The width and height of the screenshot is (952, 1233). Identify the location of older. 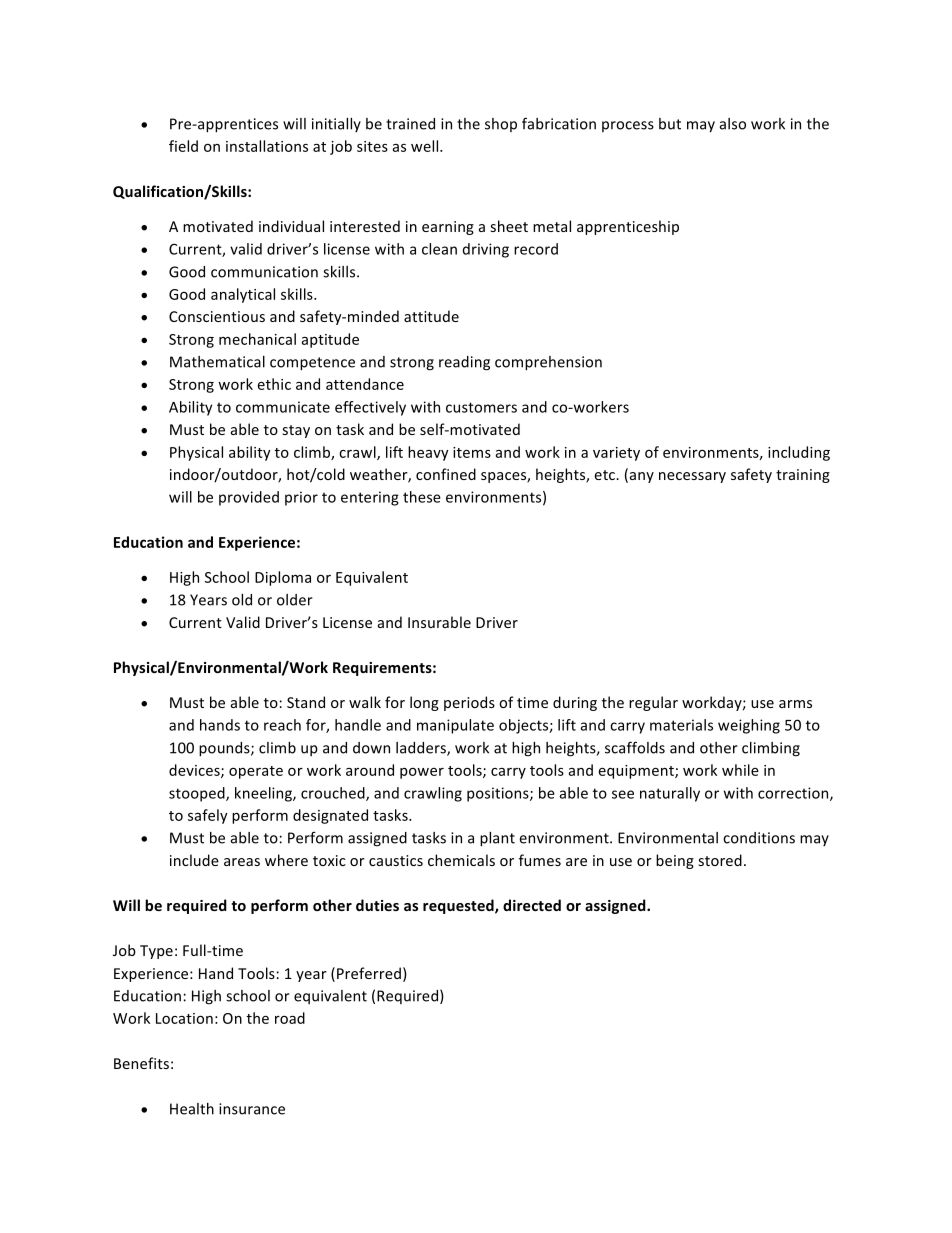
(295, 600).
